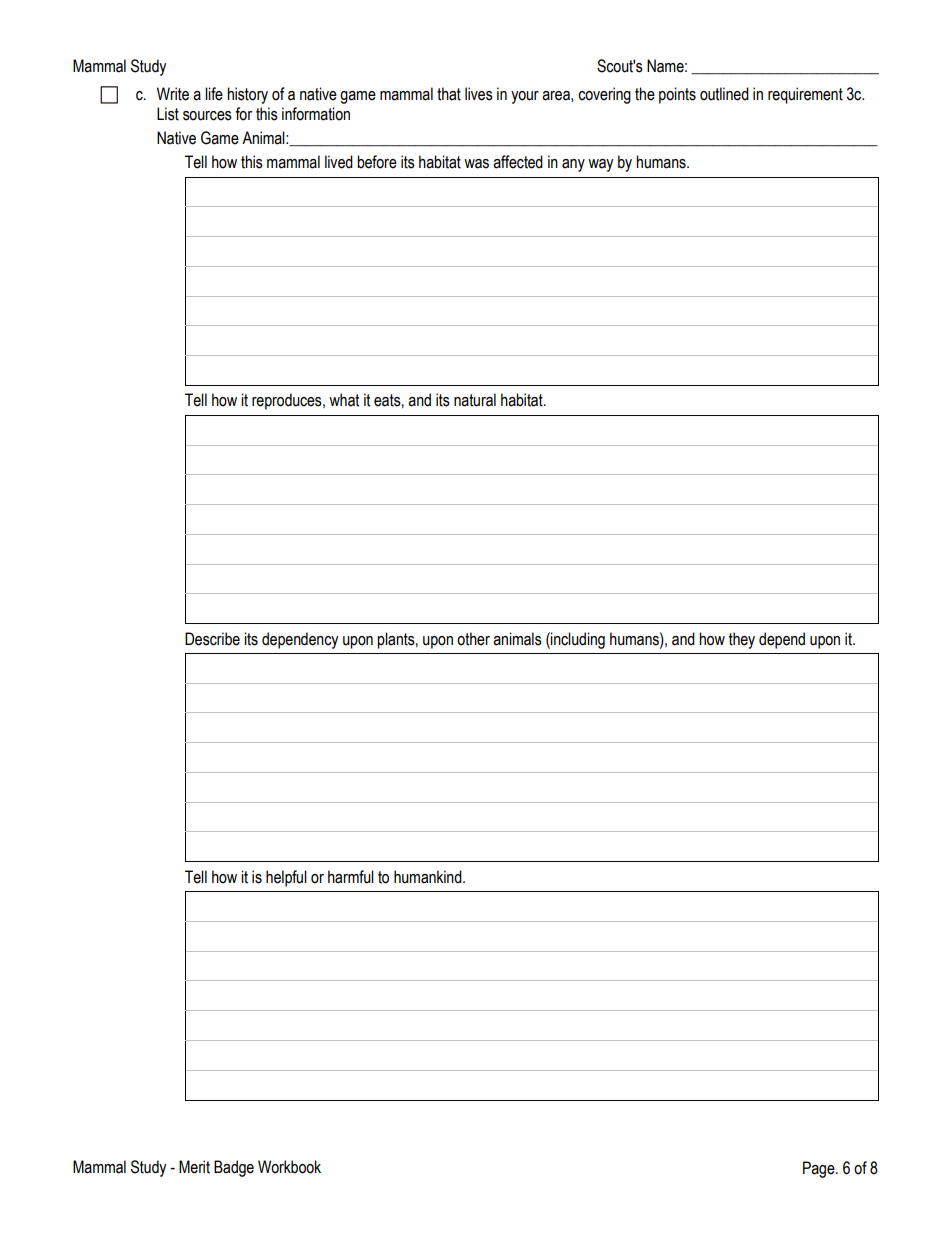  Describe the element at coordinates (344, 400) in the document. I see `what` at that location.
